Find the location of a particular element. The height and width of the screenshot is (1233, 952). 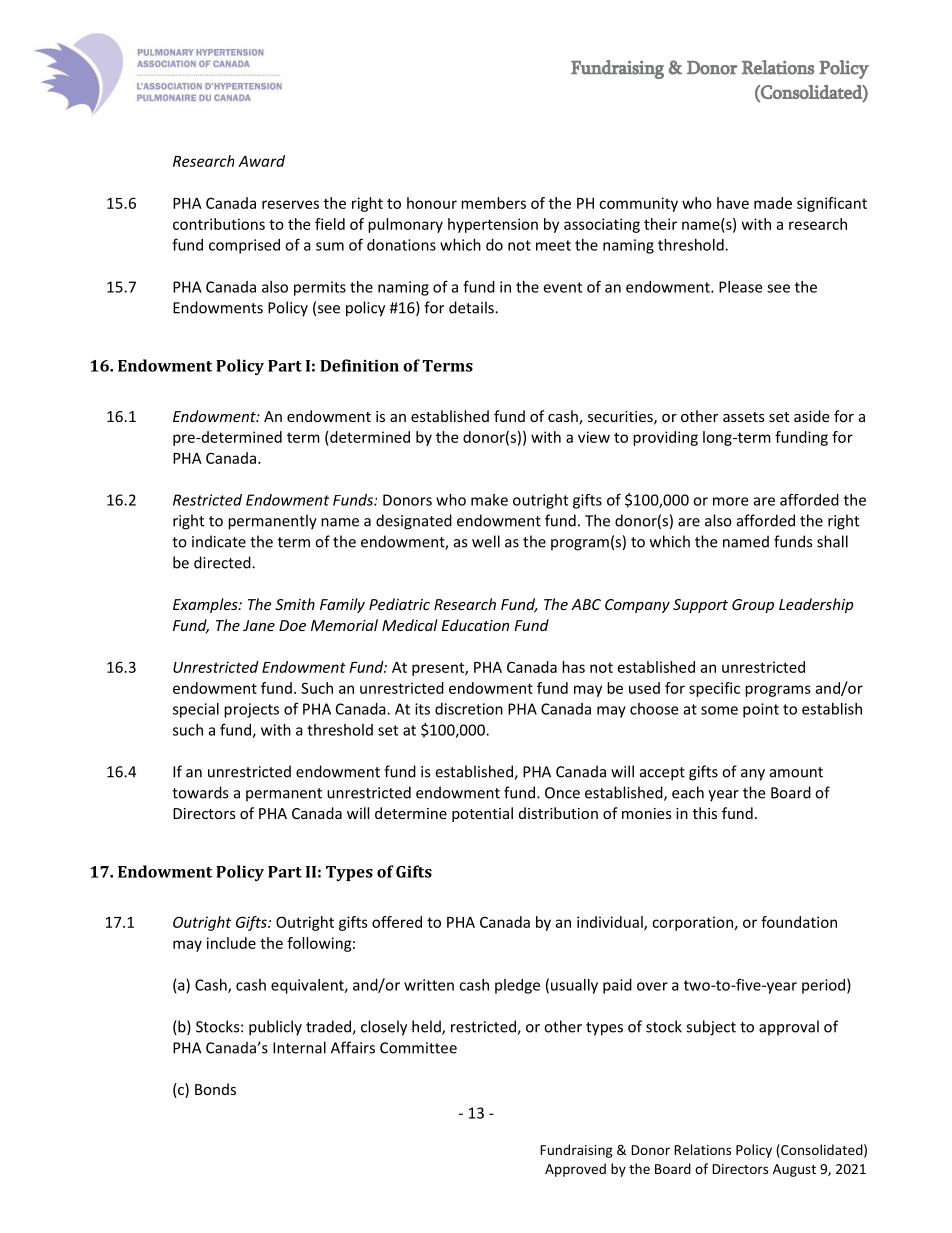

has is located at coordinates (573, 667).
